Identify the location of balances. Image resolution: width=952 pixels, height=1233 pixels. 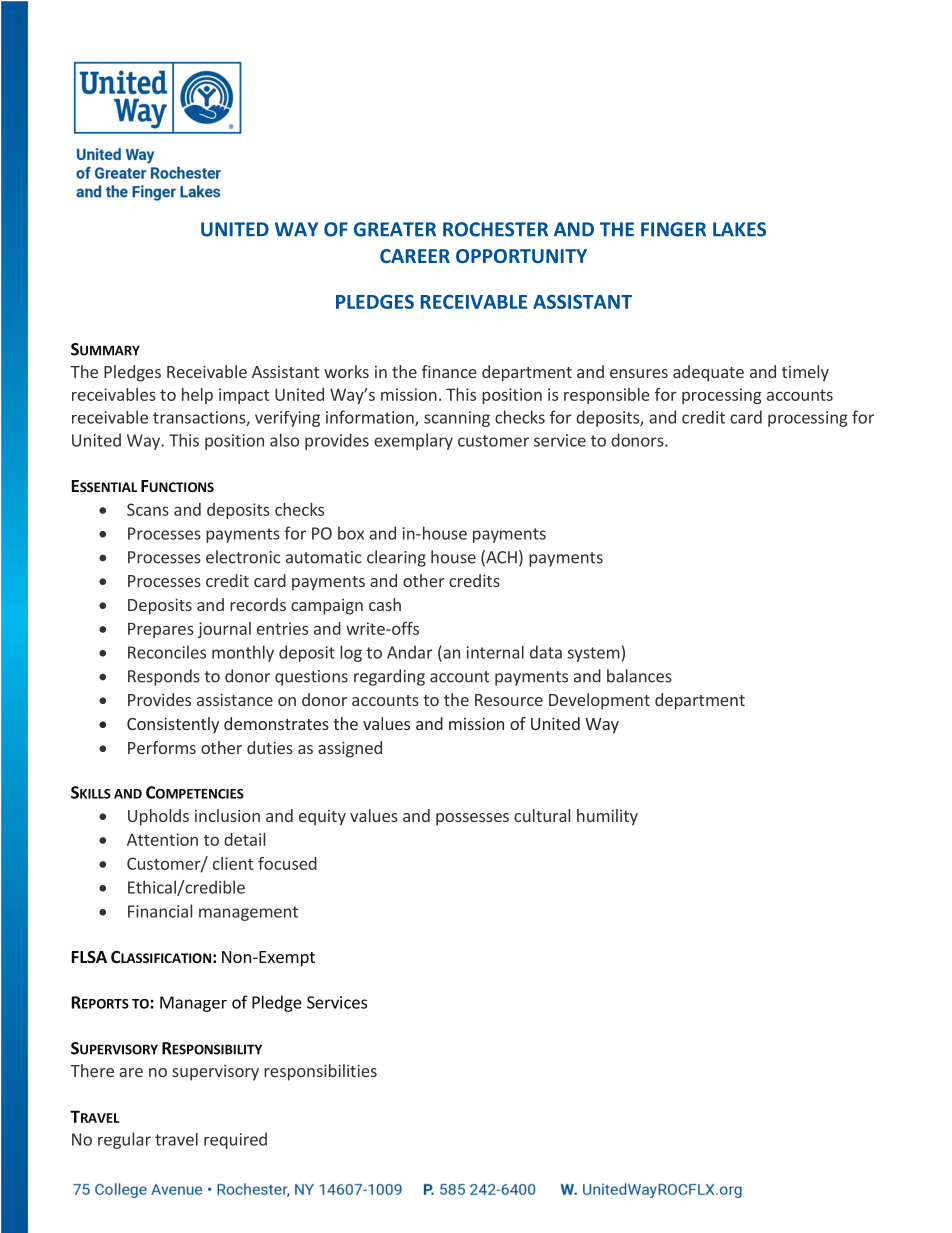
(639, 676).
